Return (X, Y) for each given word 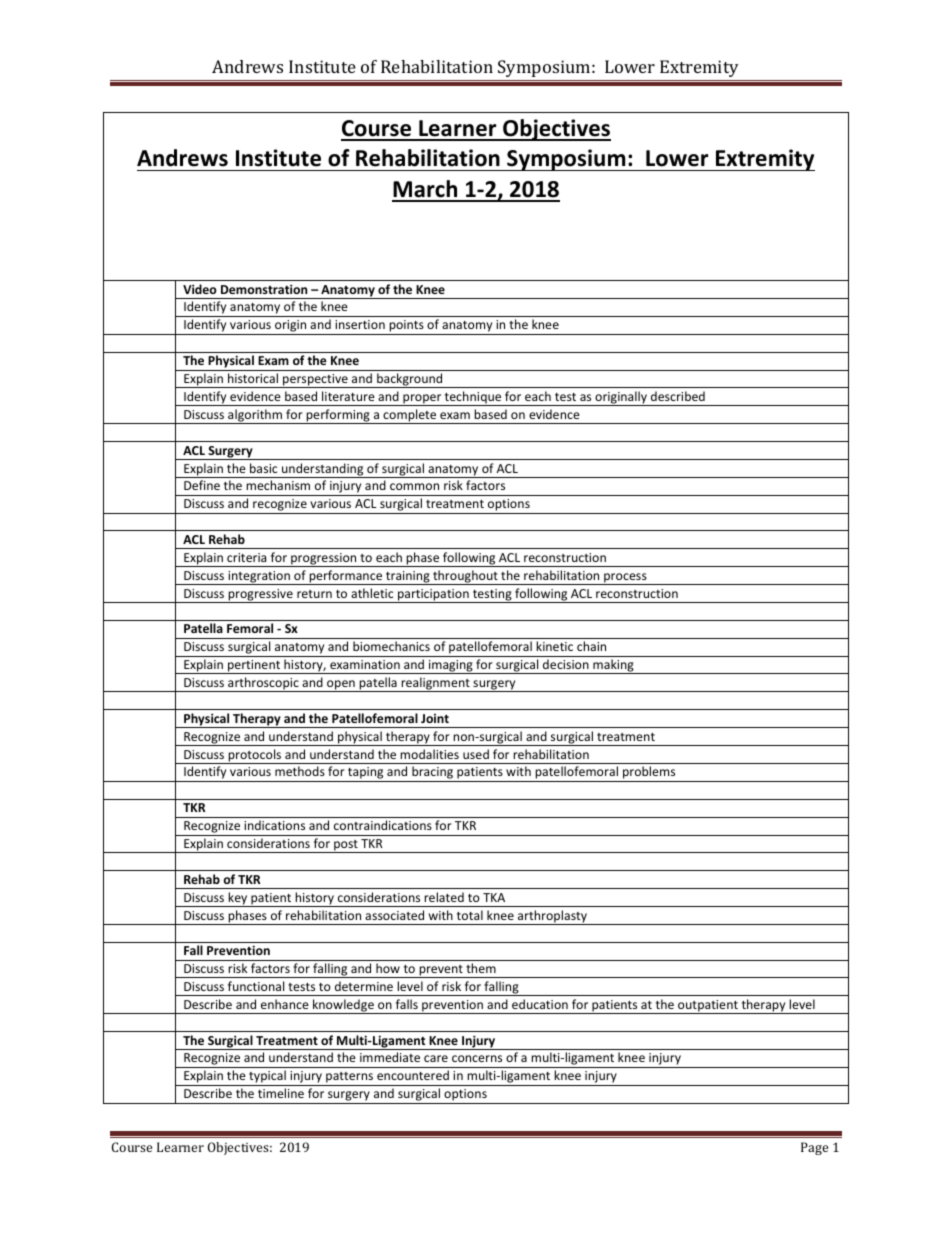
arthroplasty (552, 917)
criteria (246, 557)
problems (649, 774)
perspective (315, 381)
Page (814, 1148)
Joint (435, 718)
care (436, 1058)
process (625, 579)
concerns (477, 1058)
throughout (465, 577)
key (238, 899)
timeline (281, 1093)
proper (422, 400)
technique (473, 398)
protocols (255, 756)
